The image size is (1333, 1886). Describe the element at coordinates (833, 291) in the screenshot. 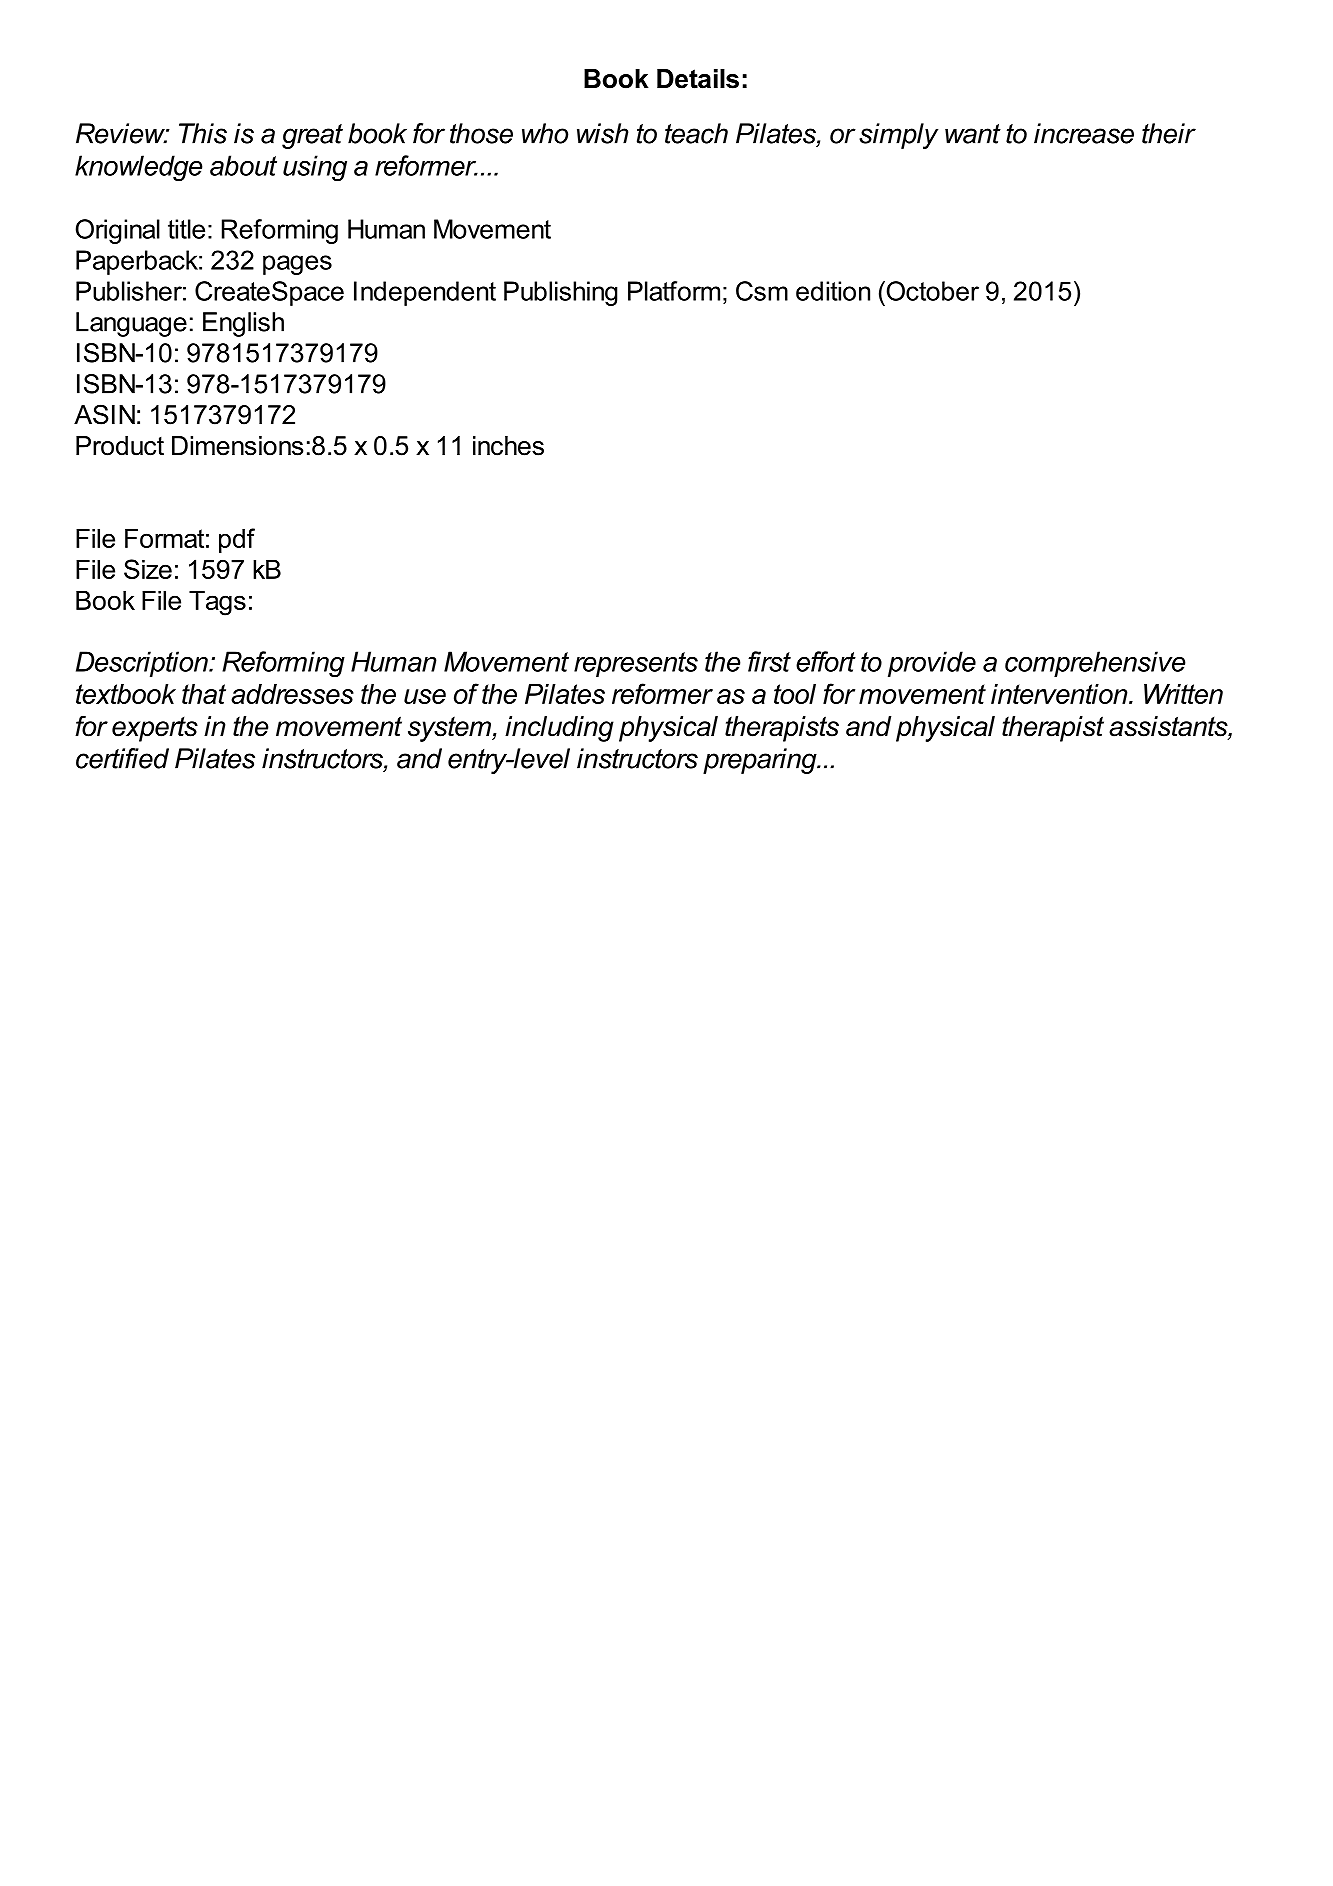

I see `edition` at that location.
